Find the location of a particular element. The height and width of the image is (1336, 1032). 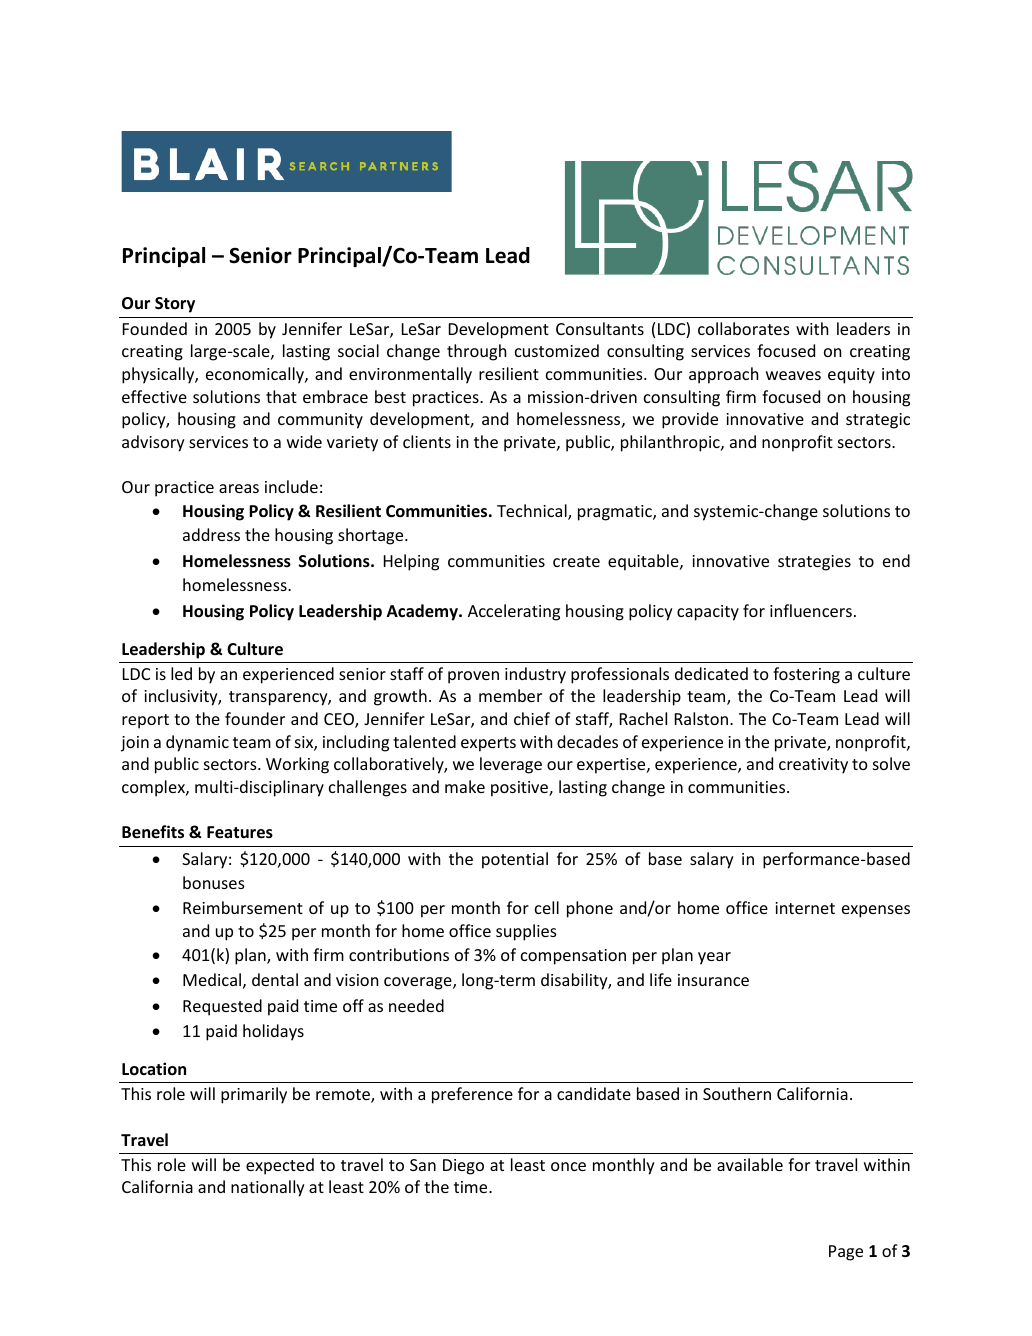

collaborates is located at coordinates (744, 328).
